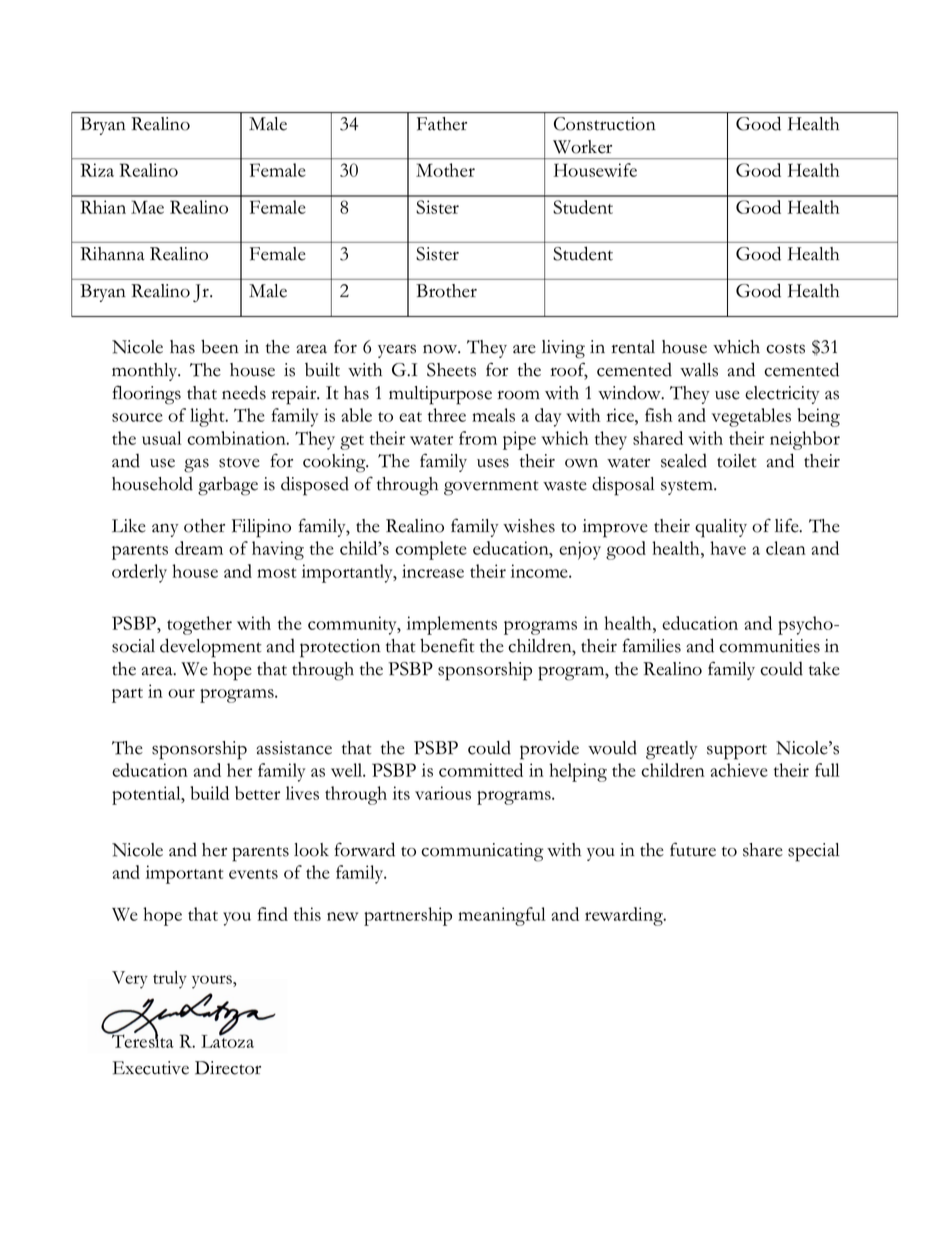 The image size is (952, 1233). What do you see at coordinates (199, 625) in the document?
I see `together` at bounding box center [199, 625].
